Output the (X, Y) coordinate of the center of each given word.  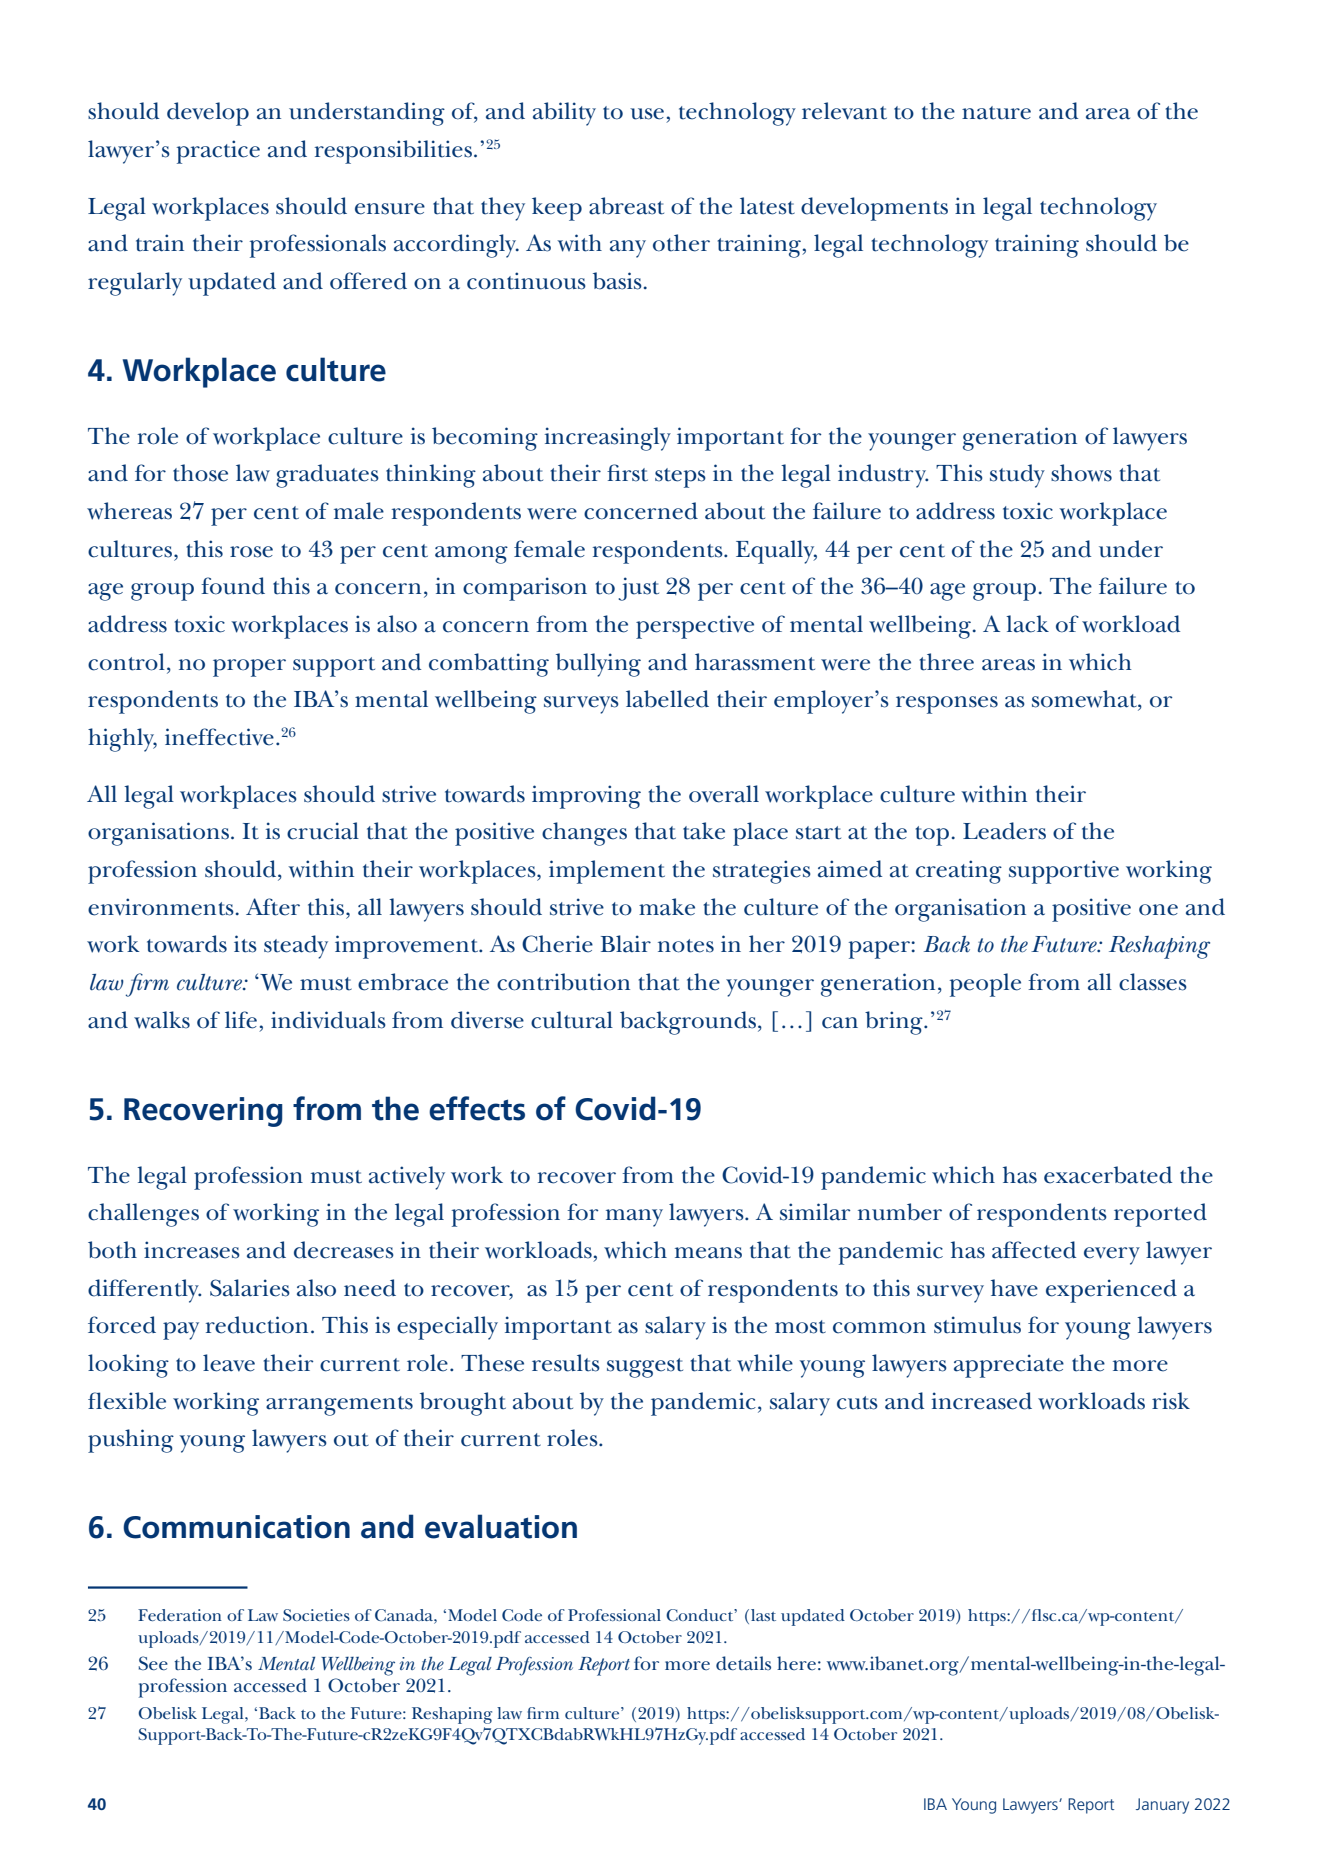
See (153, 1663)
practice (218, 152)
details (743, 1663)
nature (996, 113)
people (985, 985)
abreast (626, 206)
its (245, 944)
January (1162, 1806)
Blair (626, 944)
